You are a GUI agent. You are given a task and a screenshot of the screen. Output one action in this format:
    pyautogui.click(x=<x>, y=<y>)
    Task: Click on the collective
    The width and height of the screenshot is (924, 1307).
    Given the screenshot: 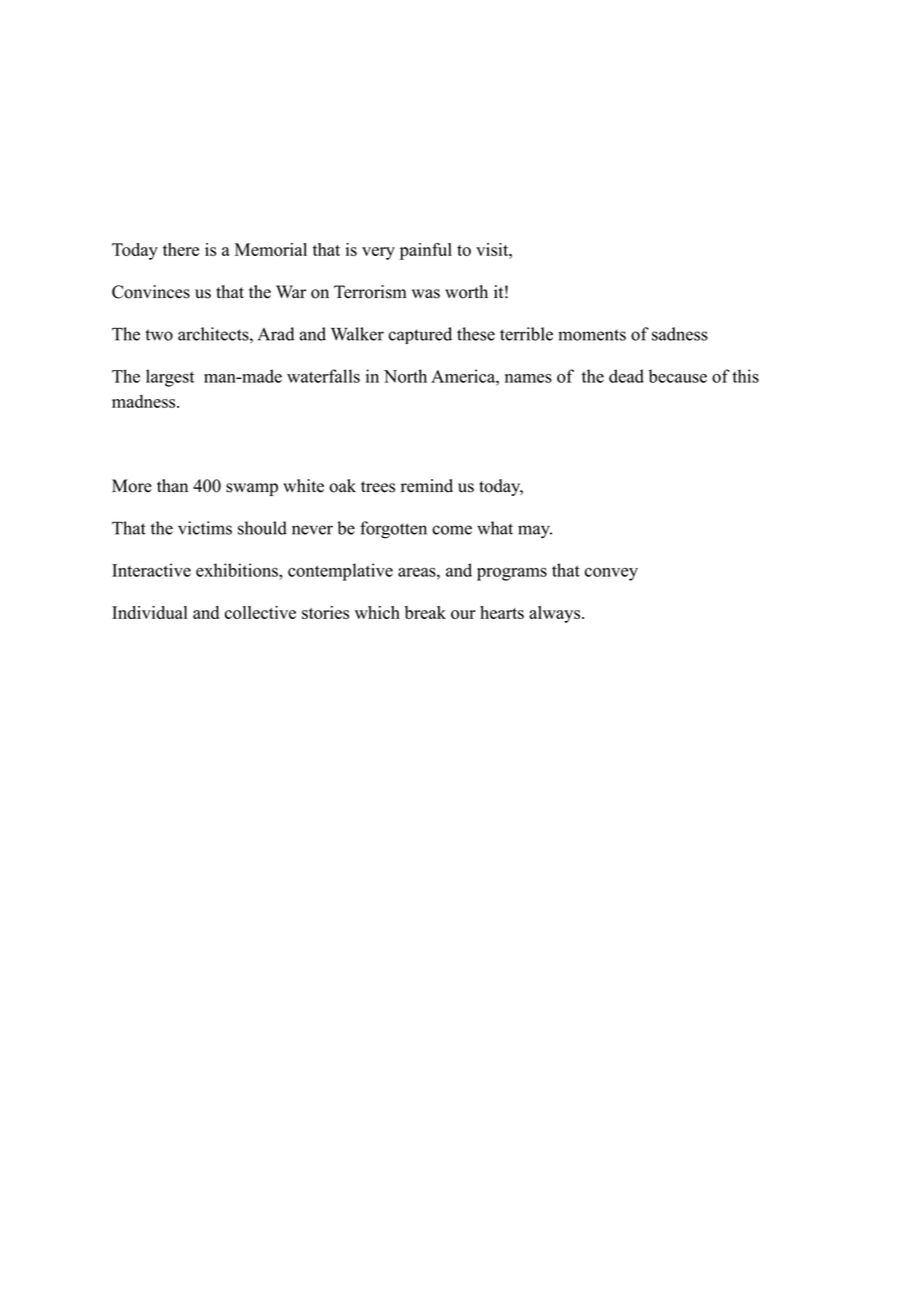 What is the action you would take?
    pyautogui.click(x=260, y=612)
